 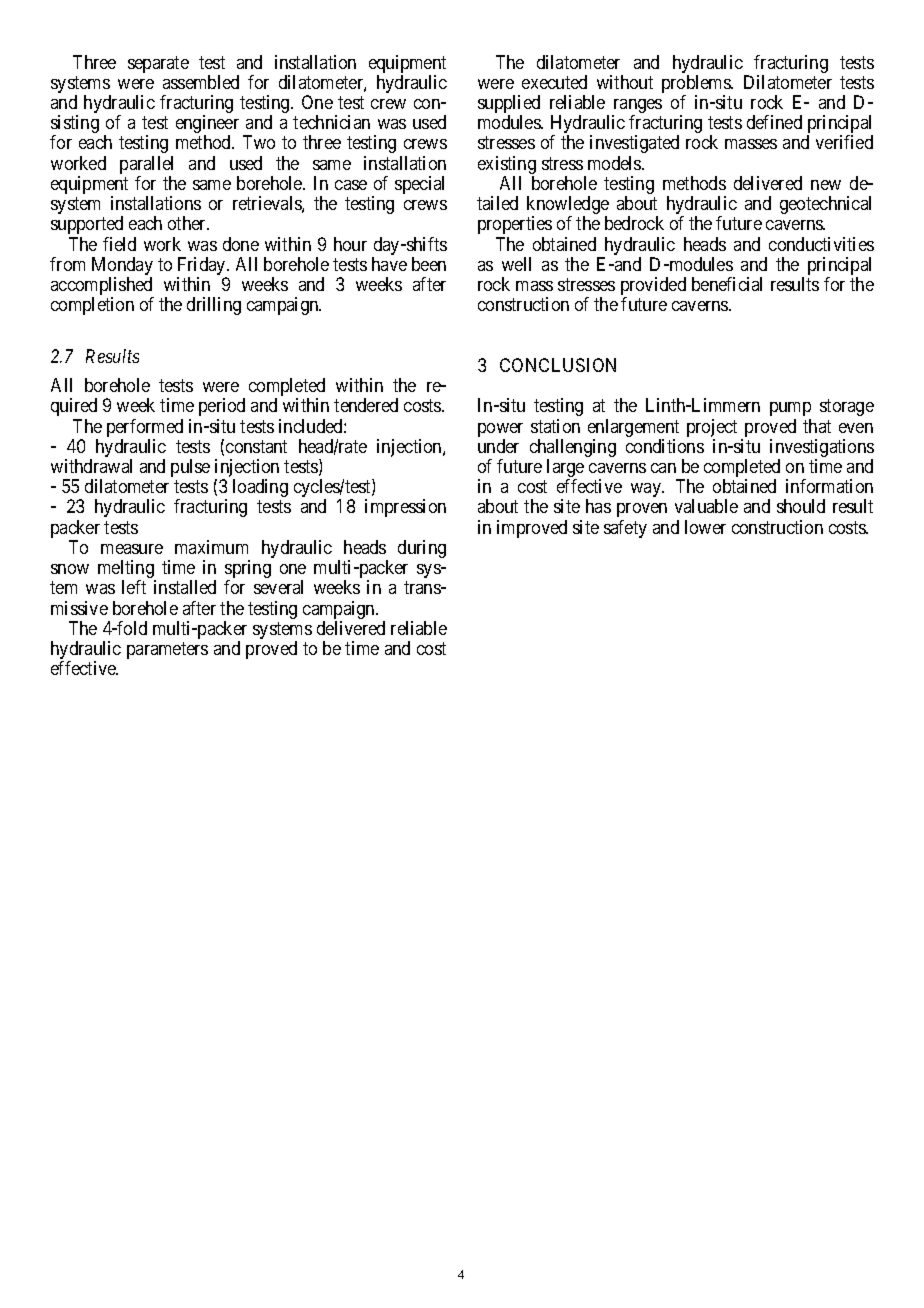 What do you see at coordinates (122, 267) in the screenshot?
I see `Monday` at bounding box center [122, 267].
